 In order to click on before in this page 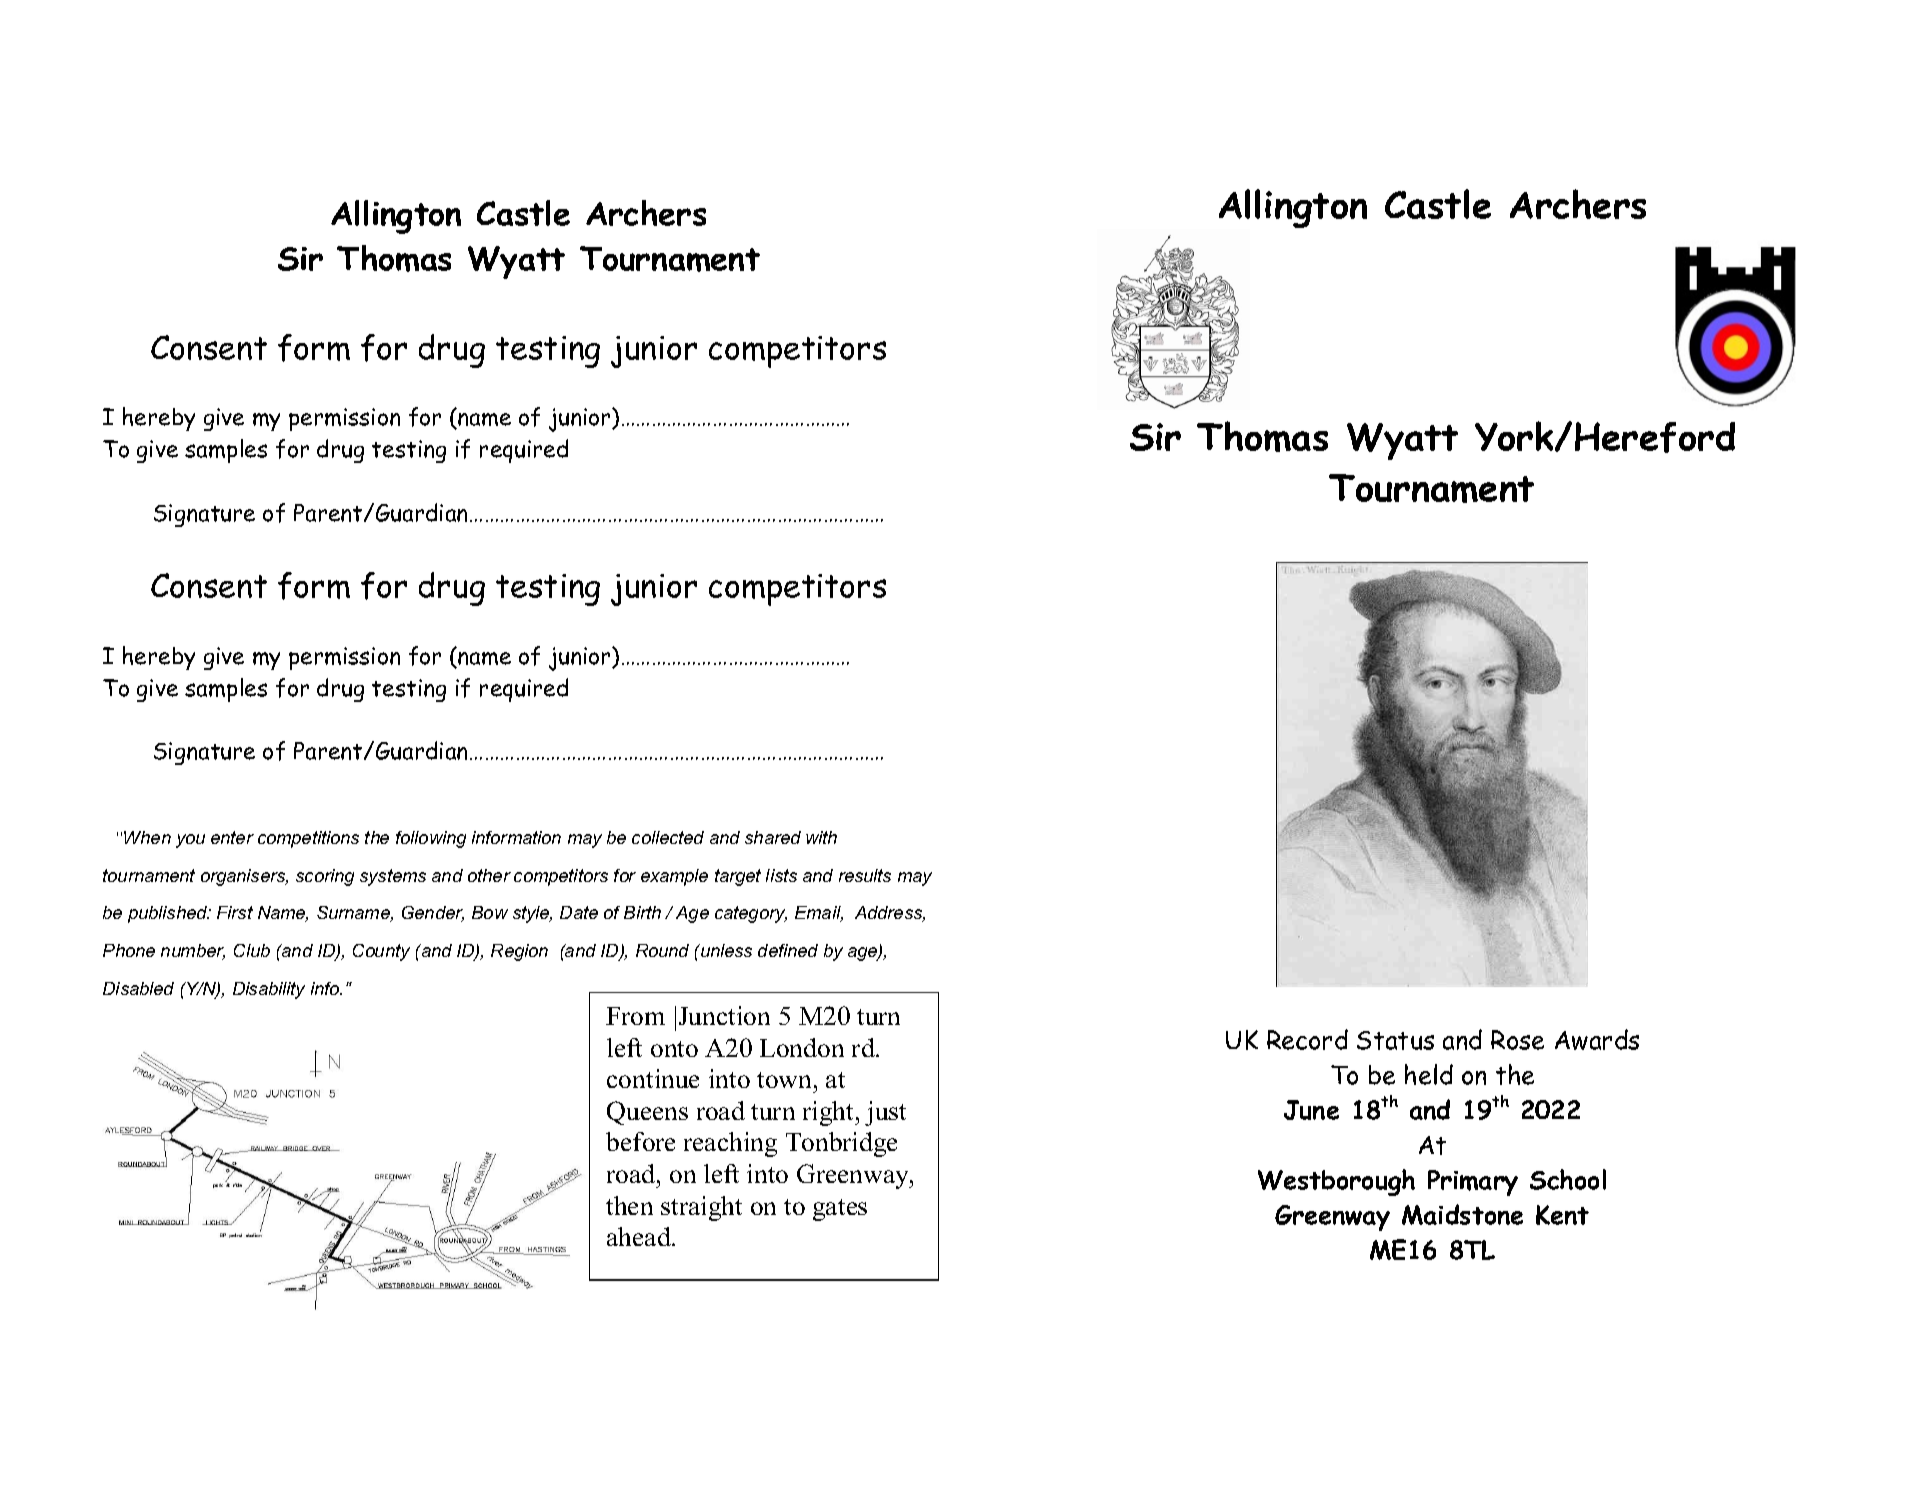, I will do `click(640, 1141)`.
